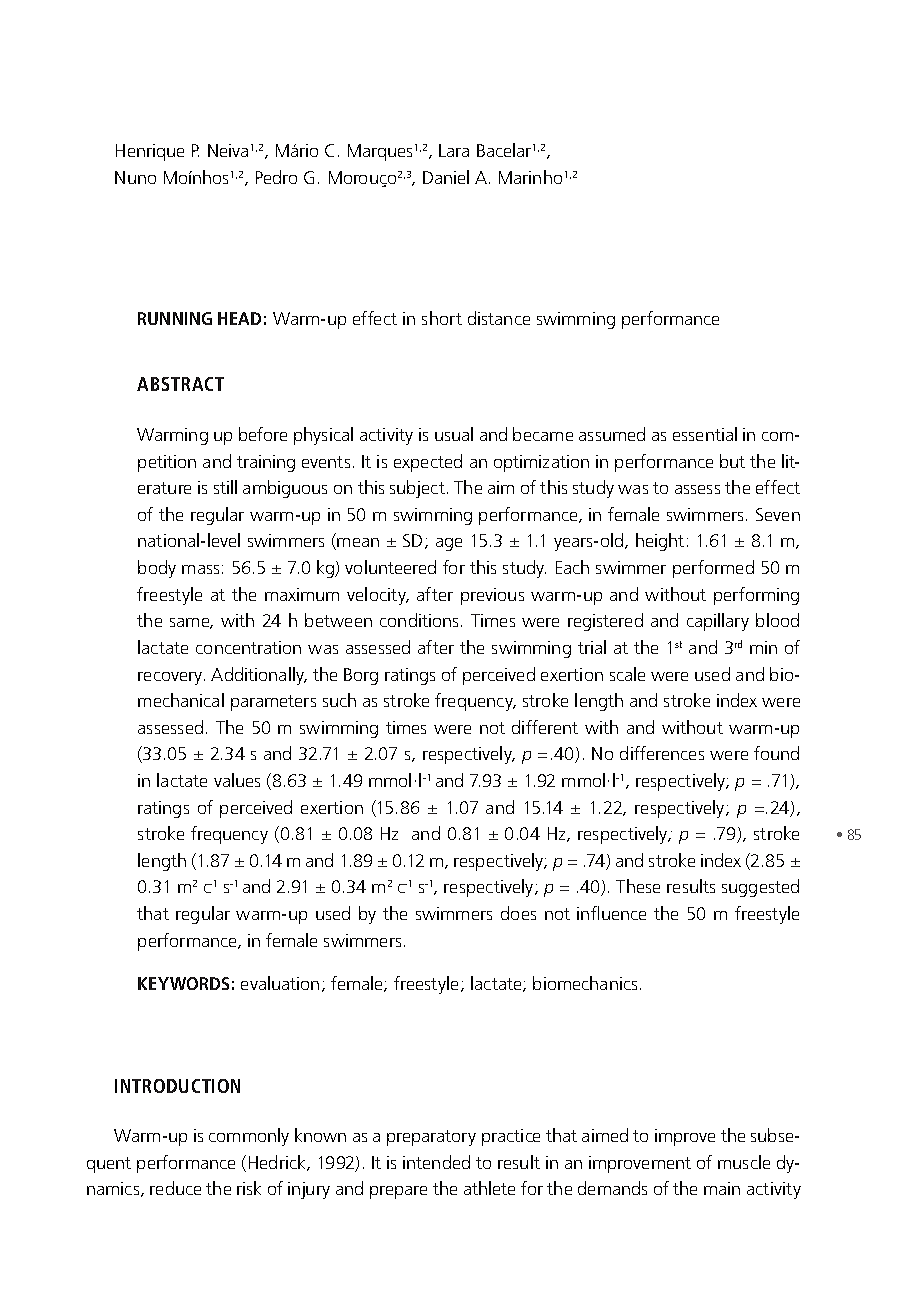 Image resolution: width=916 pixels, height=1316 pixels. What do you see at coordinates (249, 1137) in the image?
I see `commonly` at bounding box center [249, 1137].
